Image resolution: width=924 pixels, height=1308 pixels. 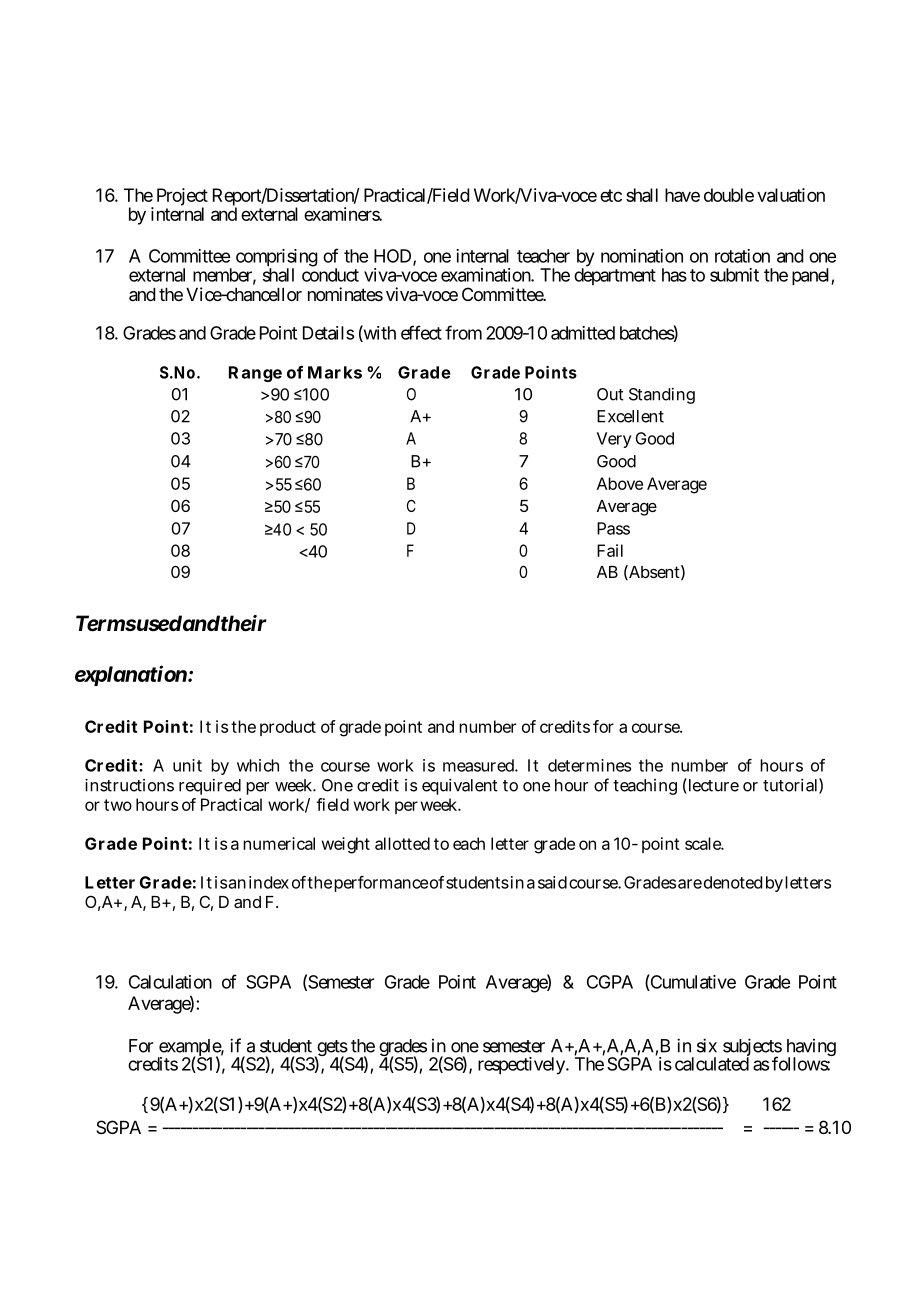 I want to click on examination, so click(x=486, y=275).
